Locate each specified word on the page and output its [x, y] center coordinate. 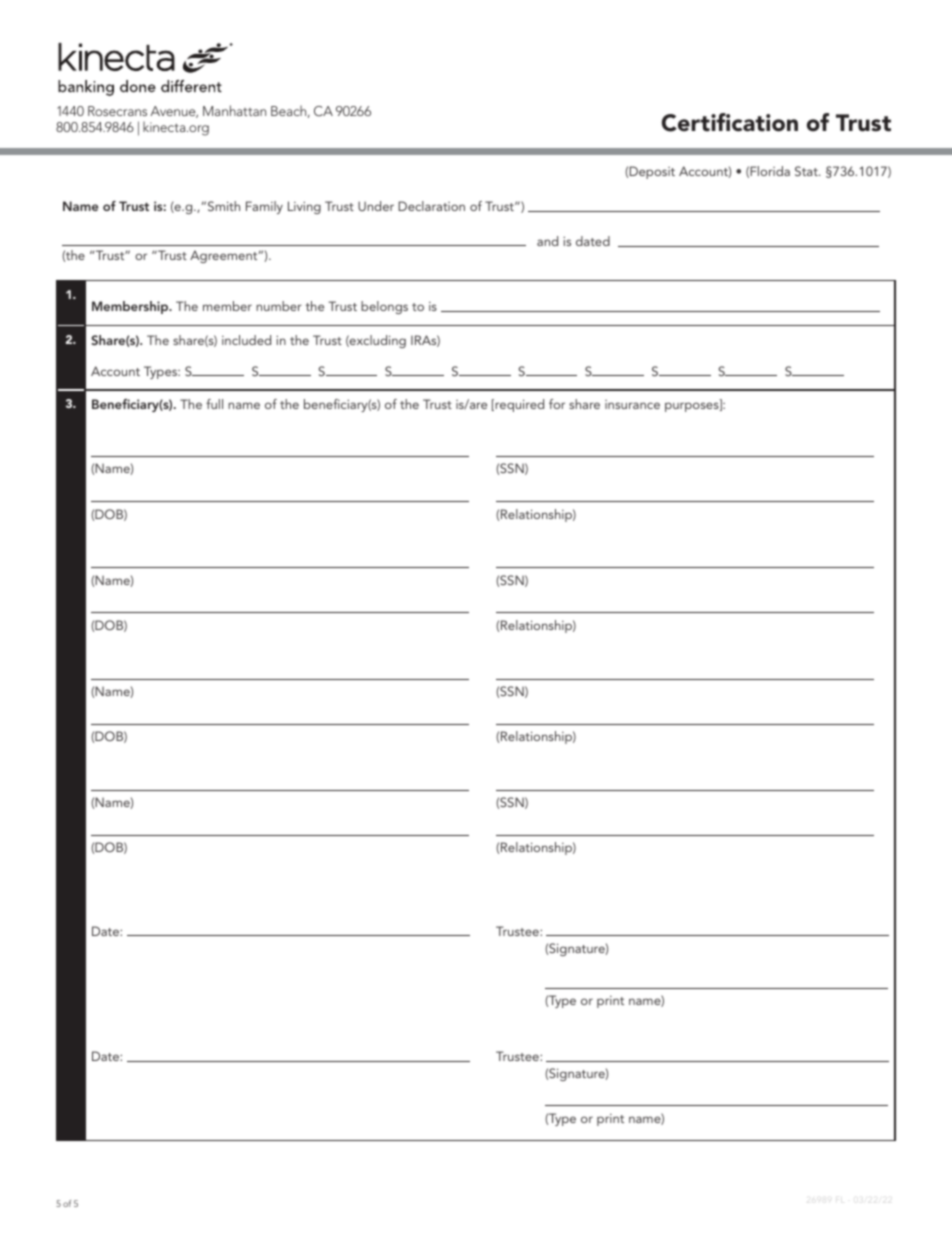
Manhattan [234, 110]
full [214, 404]
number [279, 306]
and [547, 241]
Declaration [431, 206]
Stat [807, 171]
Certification [730, 122]
